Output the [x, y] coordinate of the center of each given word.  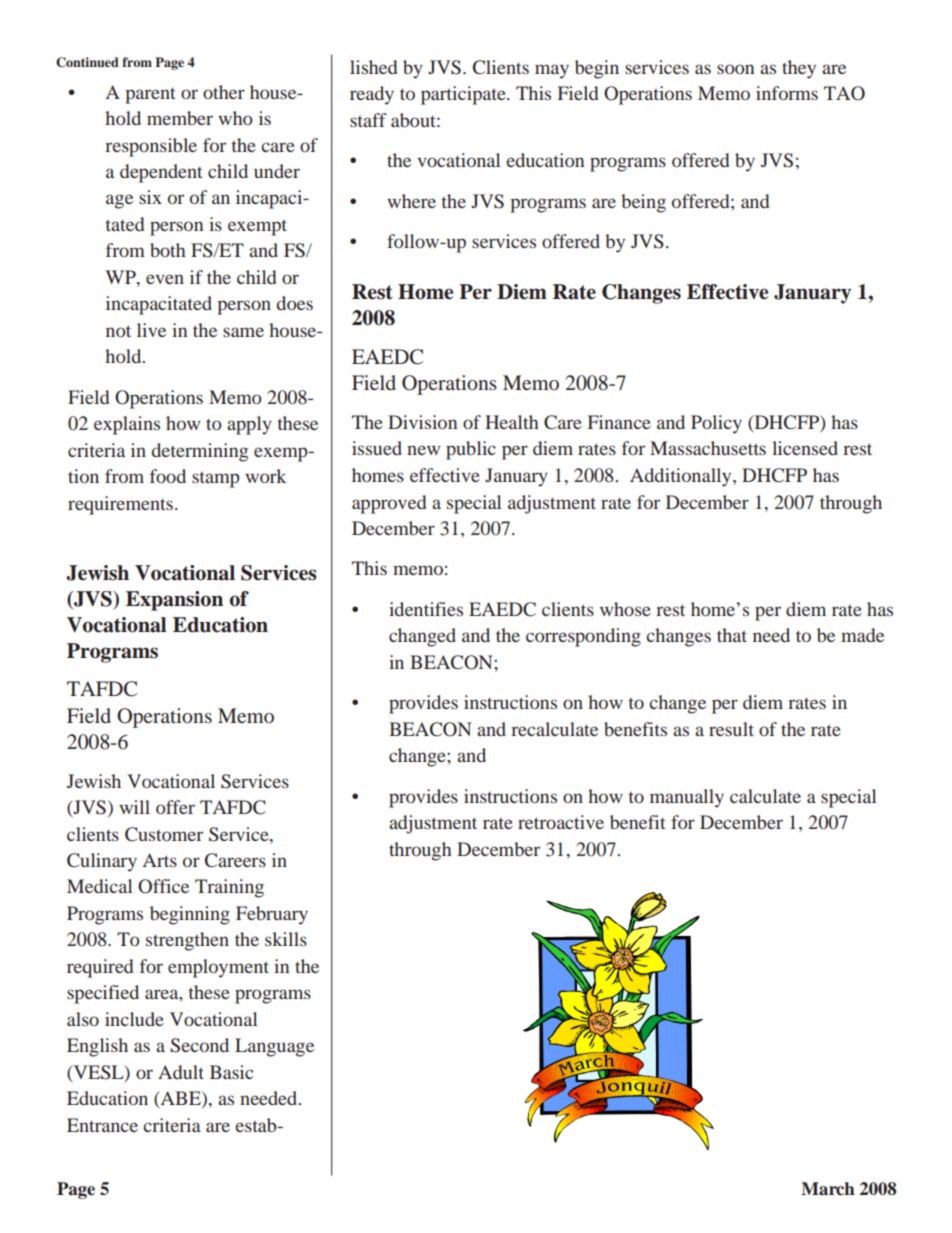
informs [787, 93]
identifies [426, 609]
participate [464, 95]
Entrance [102, 1125]
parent [150, 96]
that [732, 635]
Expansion [174, 601]
